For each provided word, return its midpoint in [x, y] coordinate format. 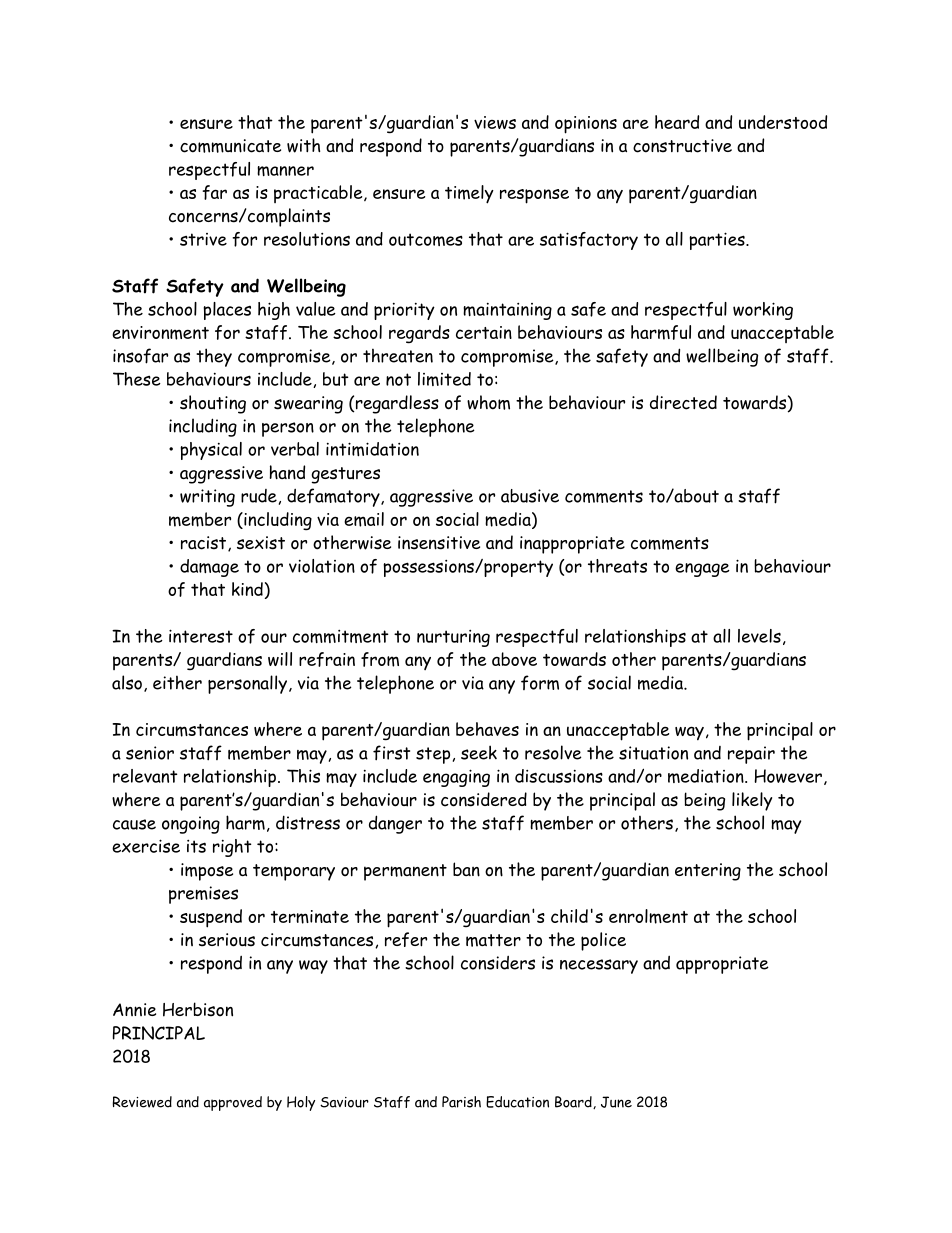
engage [702, 570]
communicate [230, 146]
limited [444, 379]
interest [201, 636]
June [616, 1102]
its [196, 846]
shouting [213, 404]
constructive [682, 146]
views [495, 122]
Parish [461, 1102]
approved [233, 1103]
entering [708, 872]
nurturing [453, 638]
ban [466, 869]
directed [683, 402]
